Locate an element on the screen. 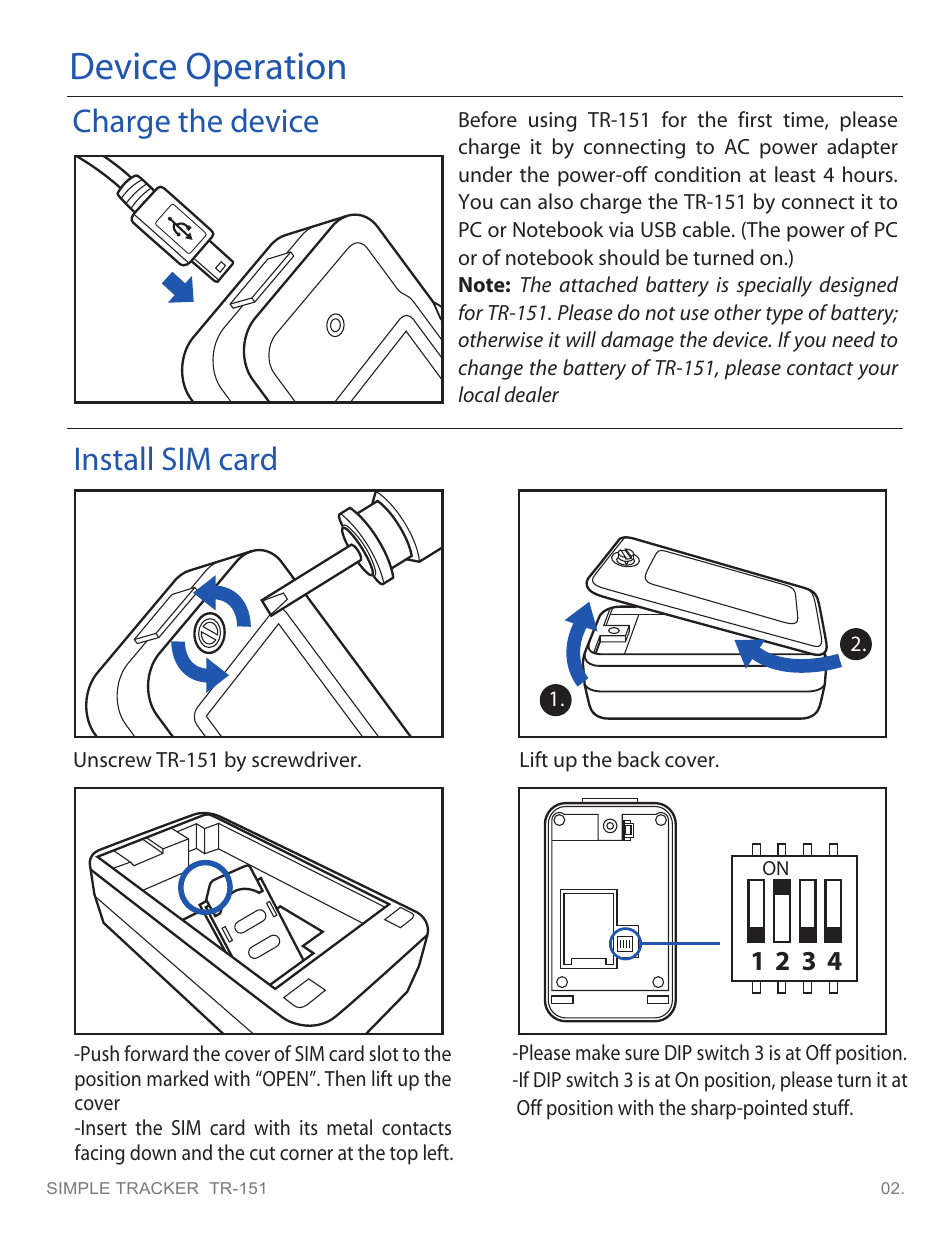 The height and width of the screenshot is (1233, 952). back is located at coordinates (639, 759).
